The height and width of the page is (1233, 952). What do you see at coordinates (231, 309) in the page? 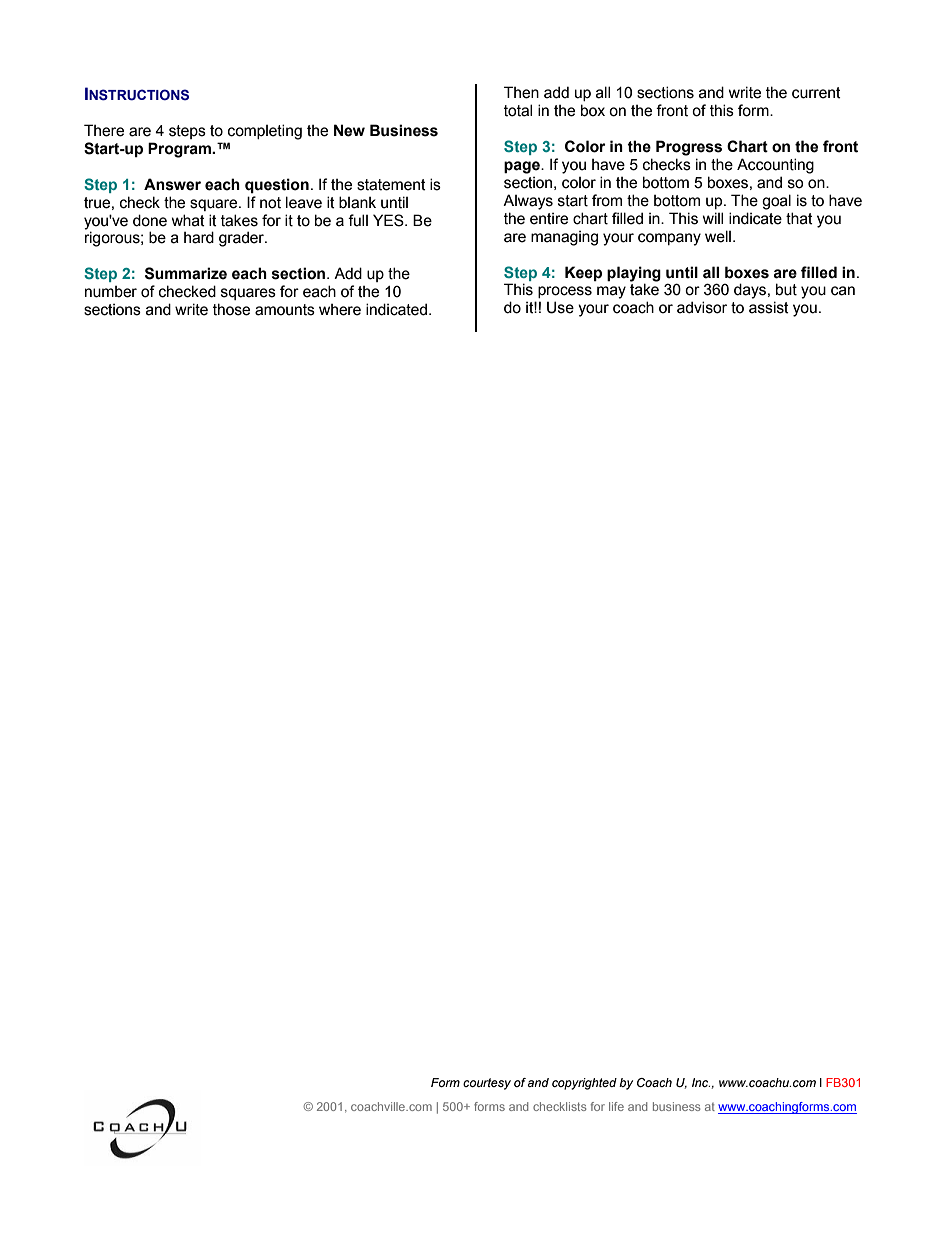
I see `those` at bounding box center [231, 309].
